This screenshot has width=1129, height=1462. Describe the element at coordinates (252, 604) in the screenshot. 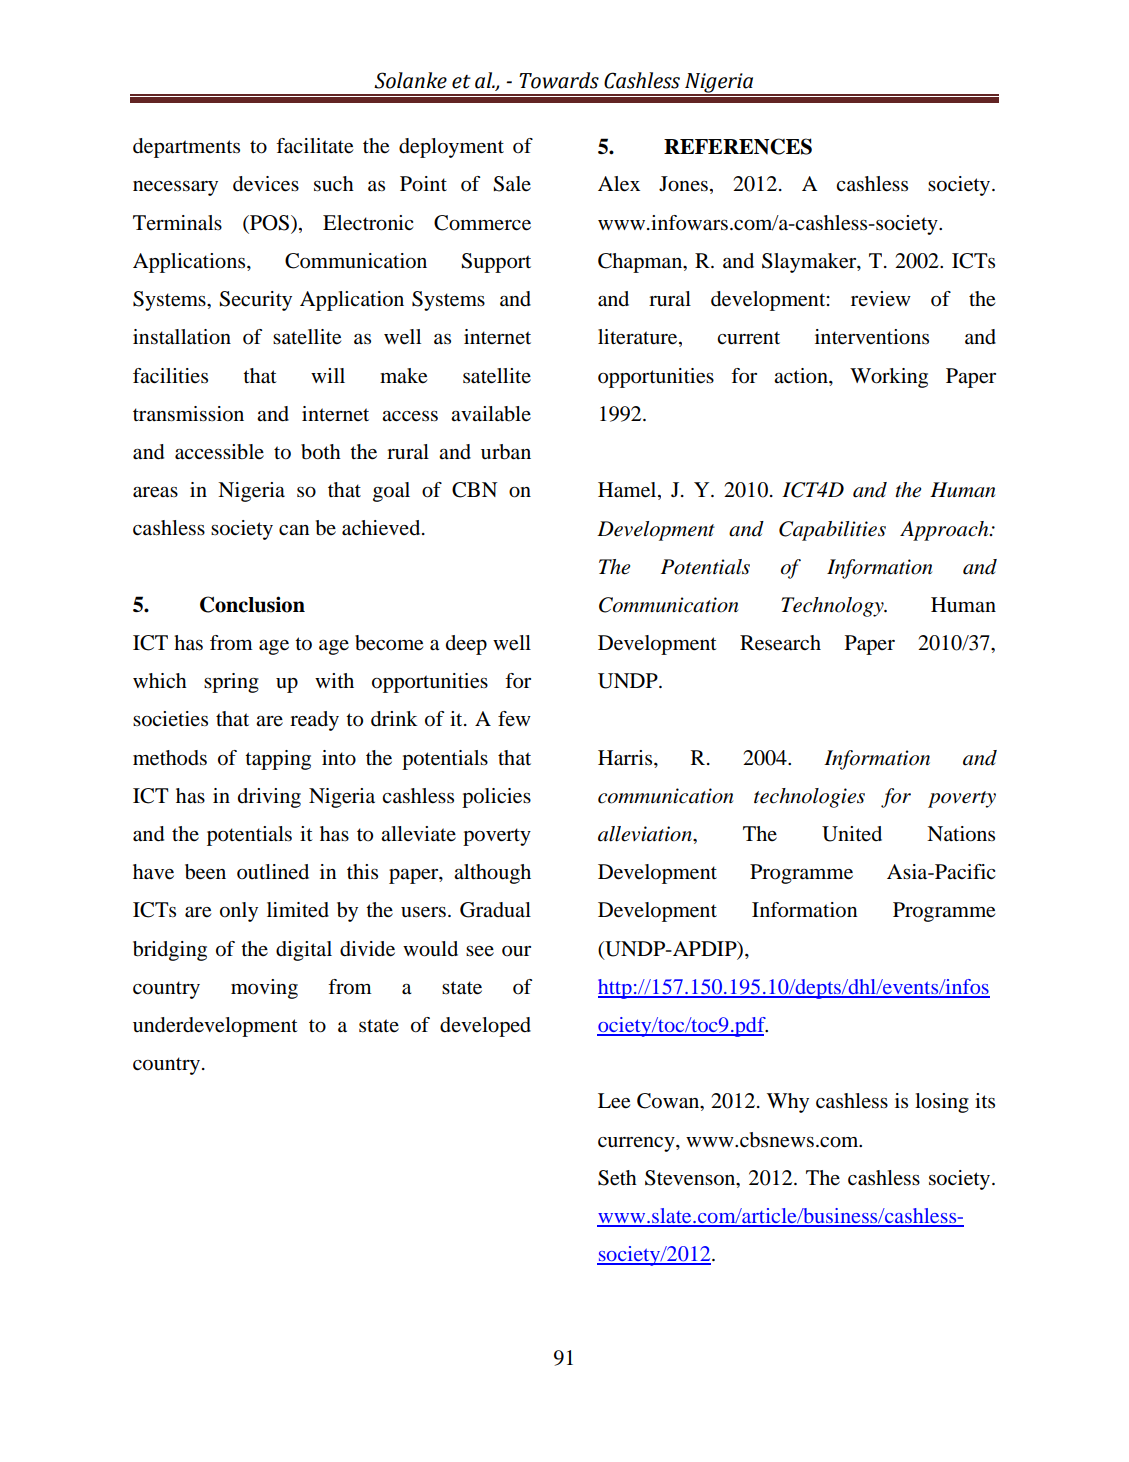

I see `Conclusion` at that location.
